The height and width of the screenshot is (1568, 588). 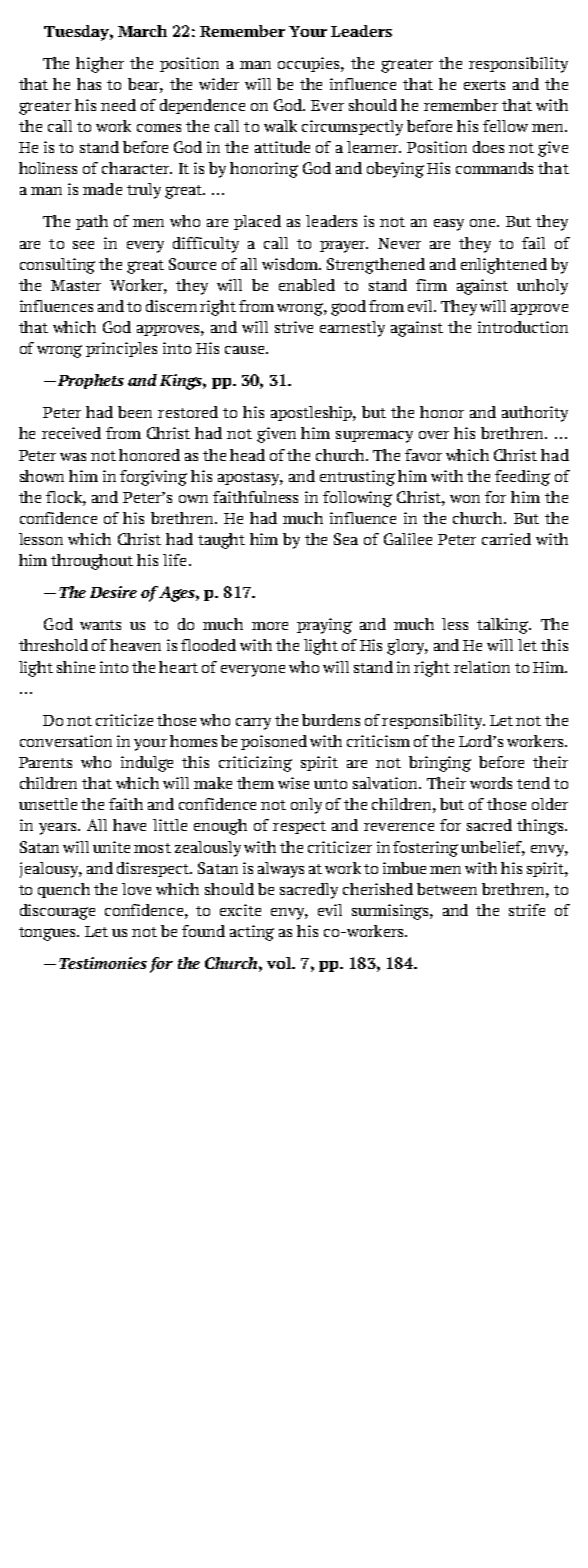 I want to click on exerts, so click(x=484, y=85).
